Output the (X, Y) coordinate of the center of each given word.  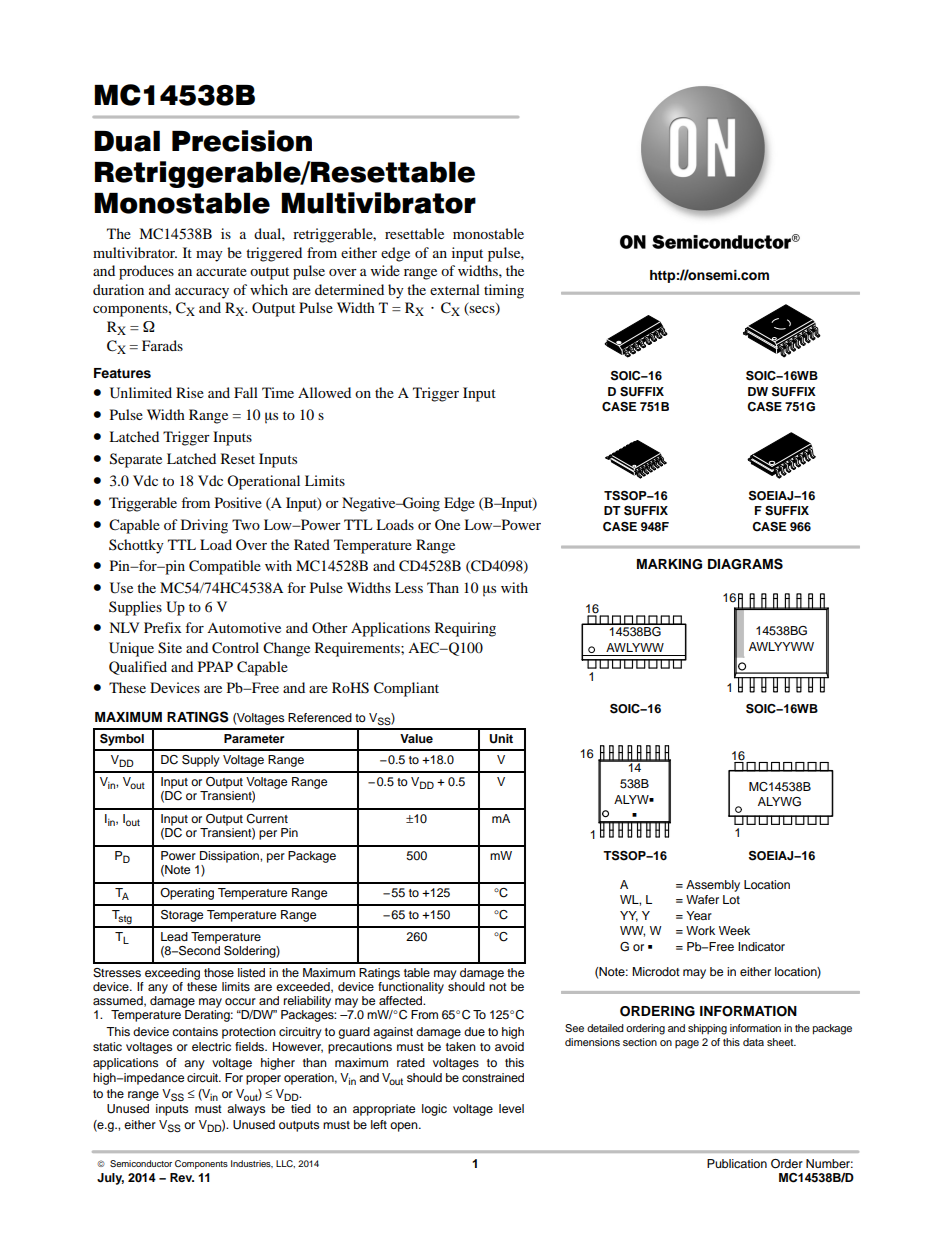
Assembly (713, 886)
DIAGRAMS (745, 564)
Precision (242, 141)
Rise (190, 392)
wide (385, 270)
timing (504, 291)
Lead (174, 936)
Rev (182, 1177)
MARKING (669, 564)
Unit (501, 739)
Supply (201, 761)
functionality (411, 986)
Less (409, 587)
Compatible (225, 567)
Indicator (761, 946)
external (455, 289)
